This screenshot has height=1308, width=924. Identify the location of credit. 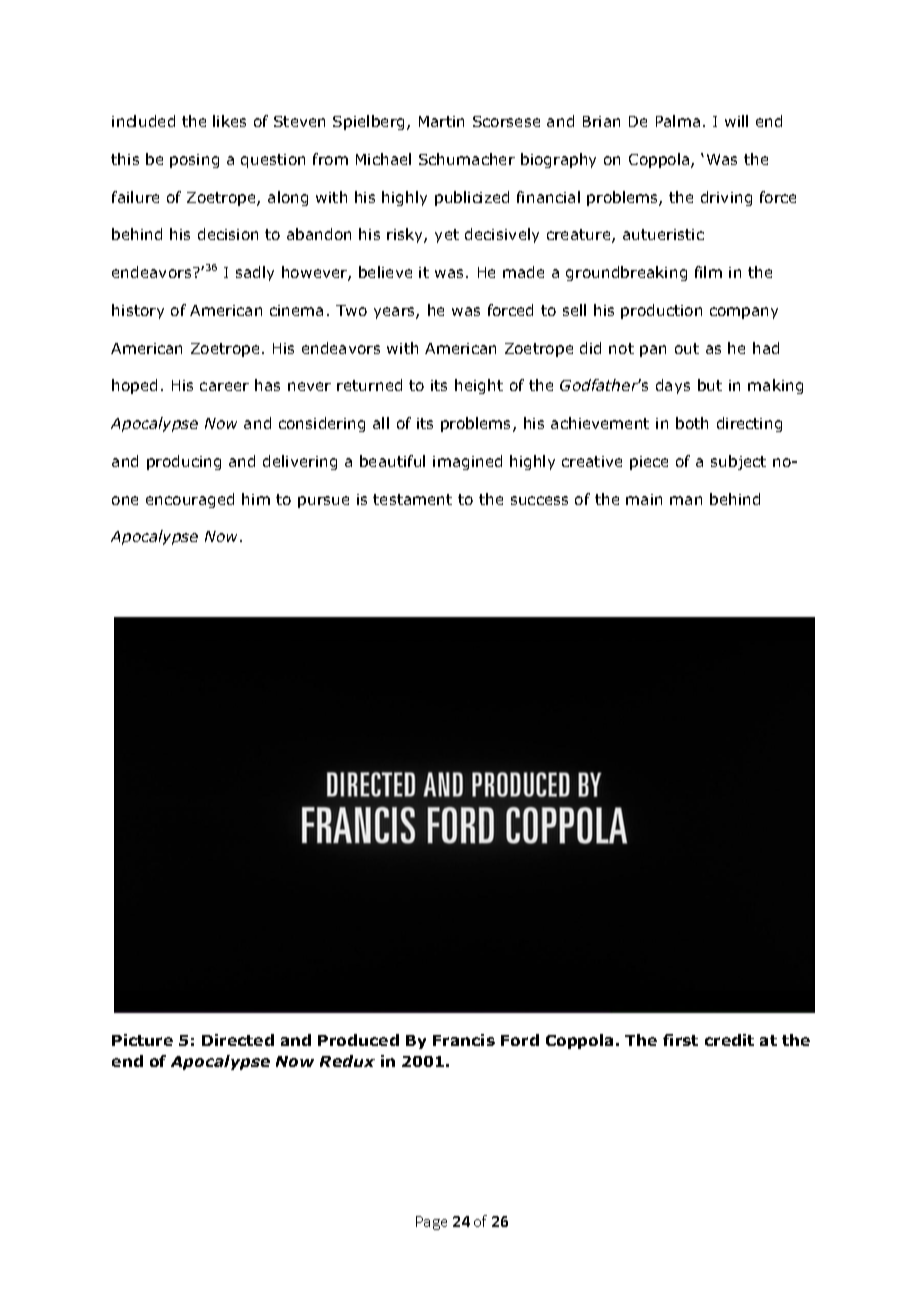
(729, 1040).
